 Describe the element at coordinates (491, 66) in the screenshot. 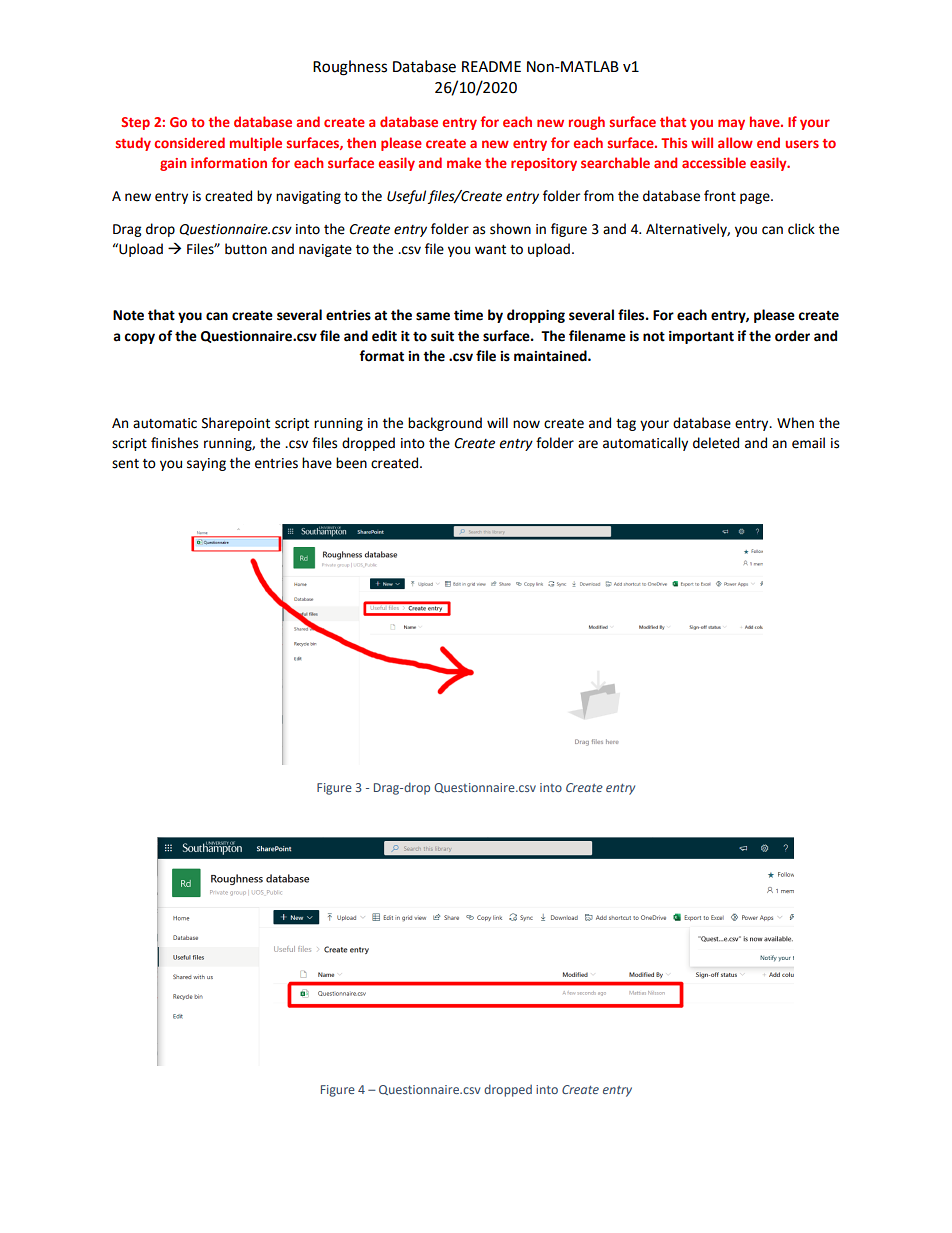

I see `README` at that location.
